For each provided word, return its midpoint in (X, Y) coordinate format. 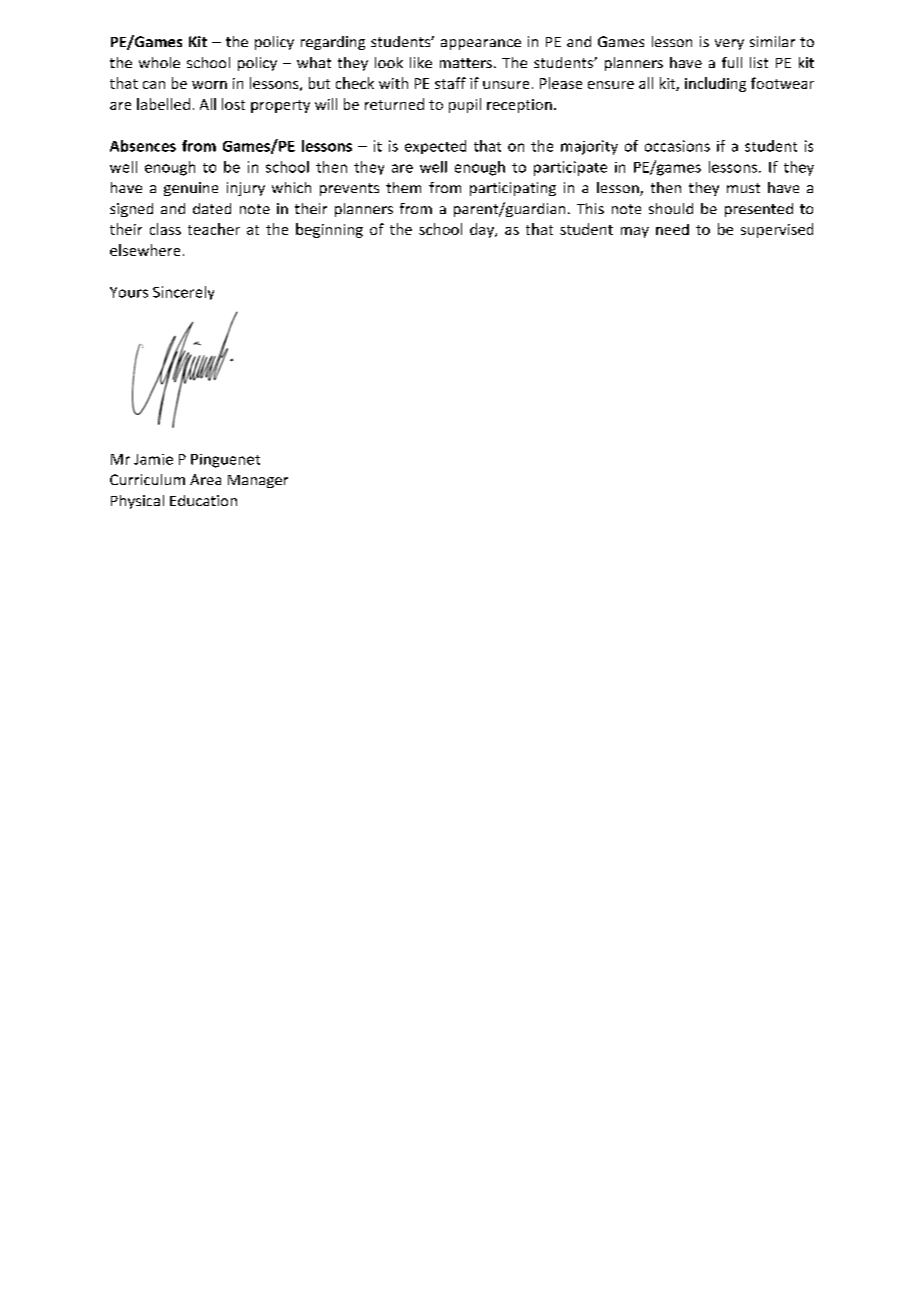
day (483, 230)
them (403, 187)
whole (159, 62)
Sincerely (183, 293)
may (635, 232)
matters (466, 63)
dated (212, 208)
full (732, 62)
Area (205, 479)
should (671, 208)
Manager (258, 481)
